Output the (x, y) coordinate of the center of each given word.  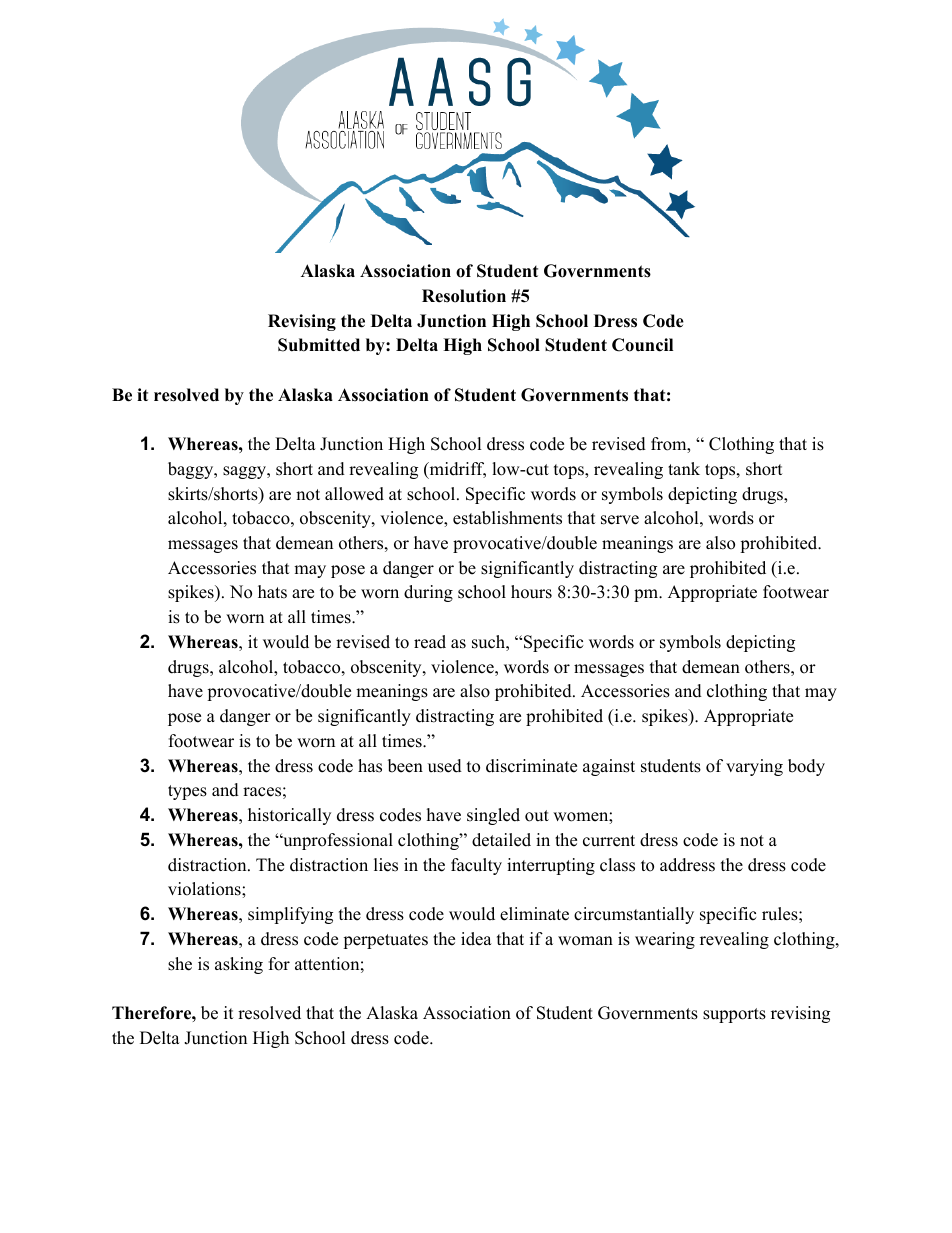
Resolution (464, 296)
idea (476, 939)
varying (754, 767)
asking (239, 965)
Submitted (319, 345)
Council (642, 345)
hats (272, 592)
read (430, 642)
